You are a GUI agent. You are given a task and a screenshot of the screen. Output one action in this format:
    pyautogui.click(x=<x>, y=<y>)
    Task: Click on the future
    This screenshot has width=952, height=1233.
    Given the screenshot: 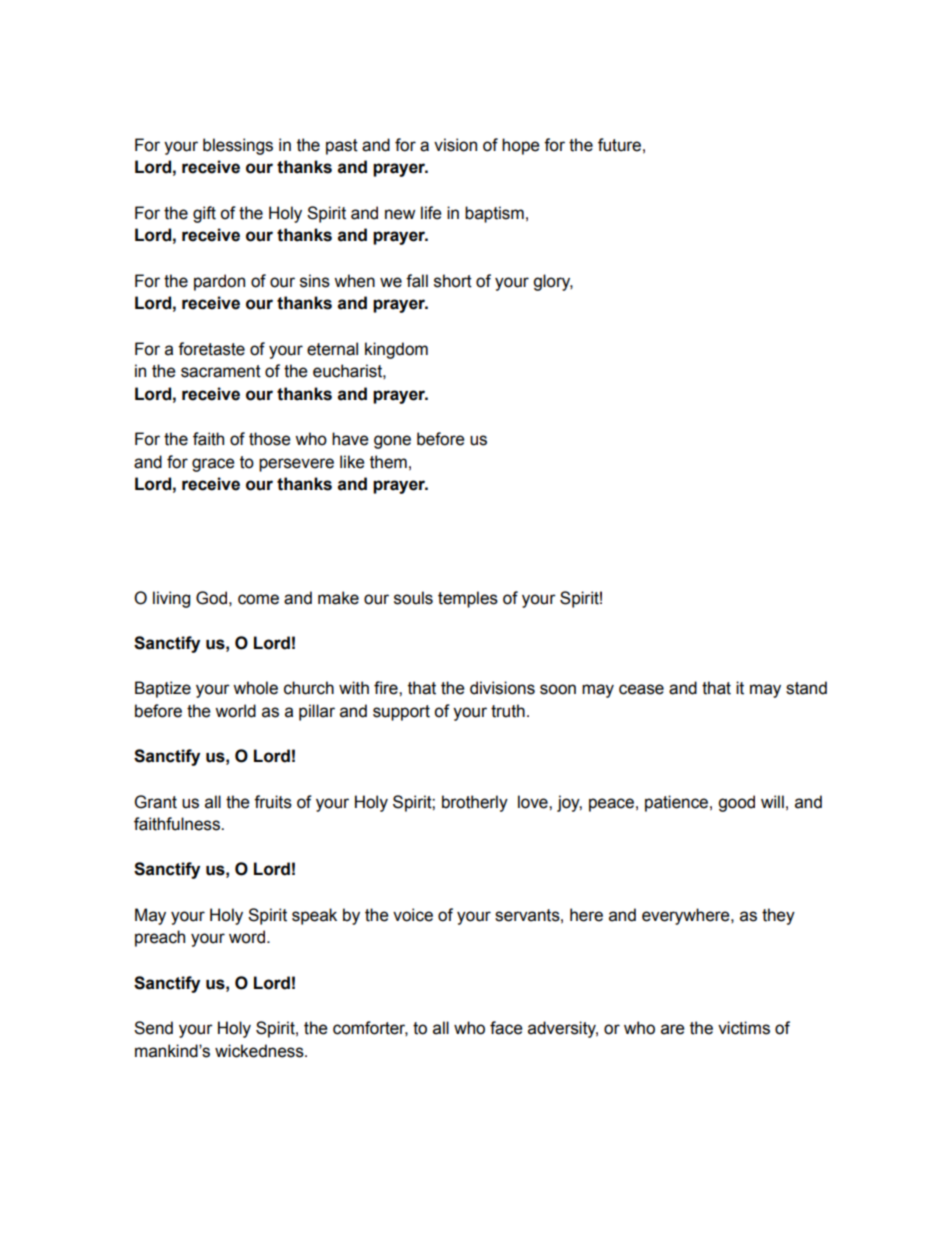 What is the action you would take?
    pyautogui.click(x=619, y=145)
